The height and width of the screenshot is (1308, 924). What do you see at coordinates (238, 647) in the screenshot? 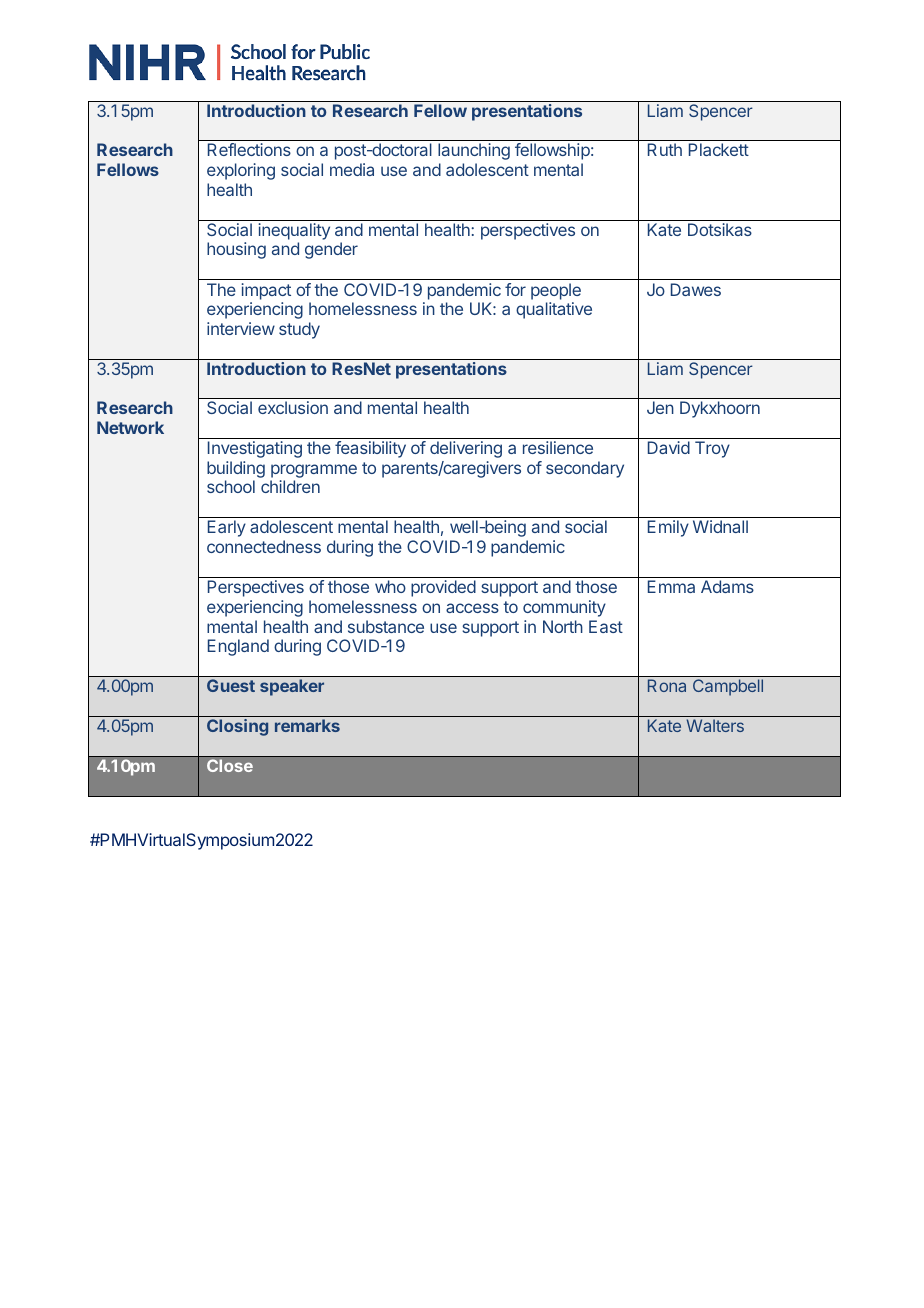
I see `England` at bounding box center [238, 647].
